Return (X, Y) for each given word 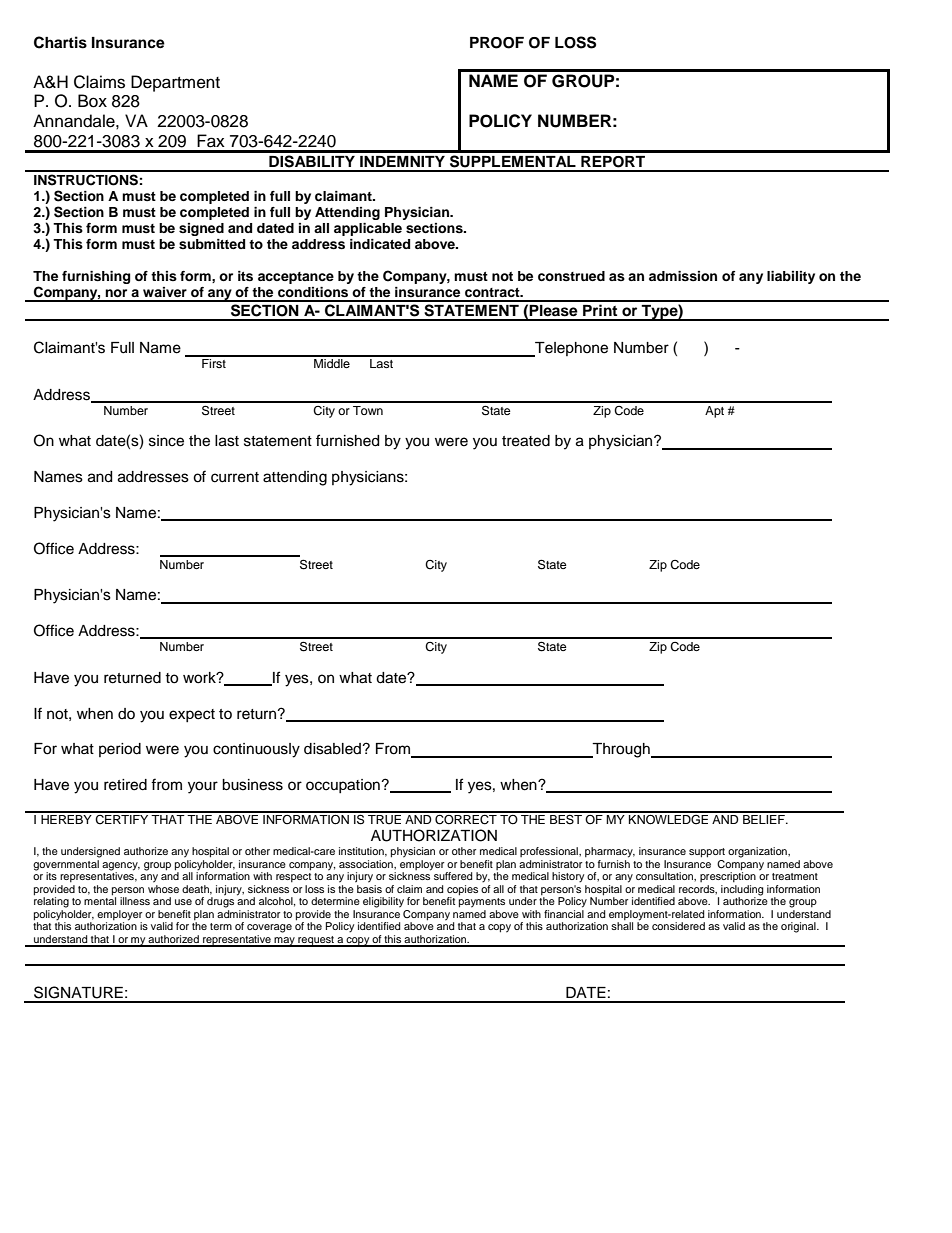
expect (192, 715)
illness (135, 901)
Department (175, 83)
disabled (332, 749)
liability (791, 277)
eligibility (383, 902)
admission (683, 276)
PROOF (497, 43)
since (166, 441)
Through (621, 750)
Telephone (570, 349)
